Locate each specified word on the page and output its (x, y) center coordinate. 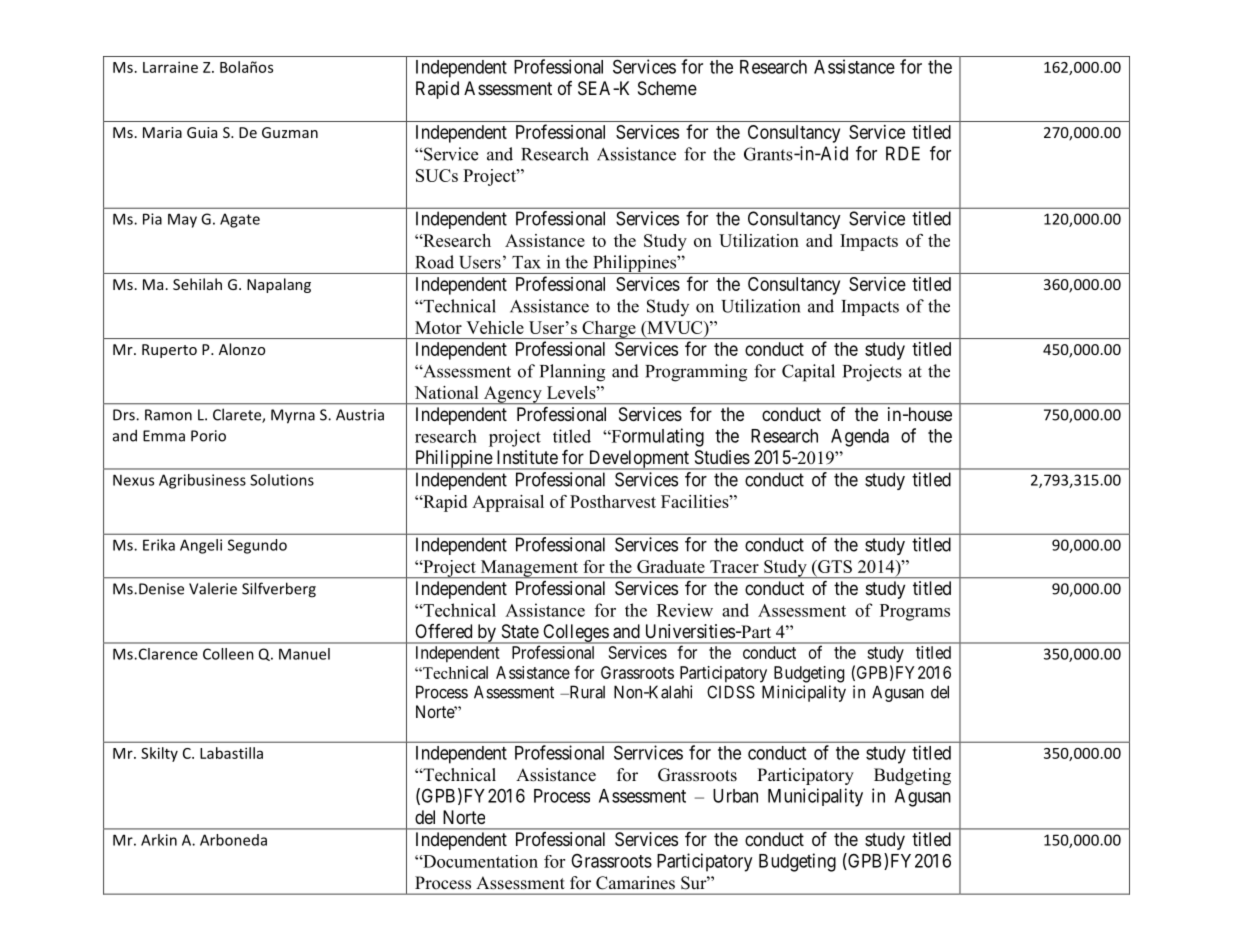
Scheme (667, 88)
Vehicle (495, 327)
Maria (162, 132)
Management (529, 569)
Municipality (815, 797)
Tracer (734, 566)
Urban (735, 796)
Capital (808, 373)
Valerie (213, 588)
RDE (903, 153)
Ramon (168, 415)
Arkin (159, 840)
